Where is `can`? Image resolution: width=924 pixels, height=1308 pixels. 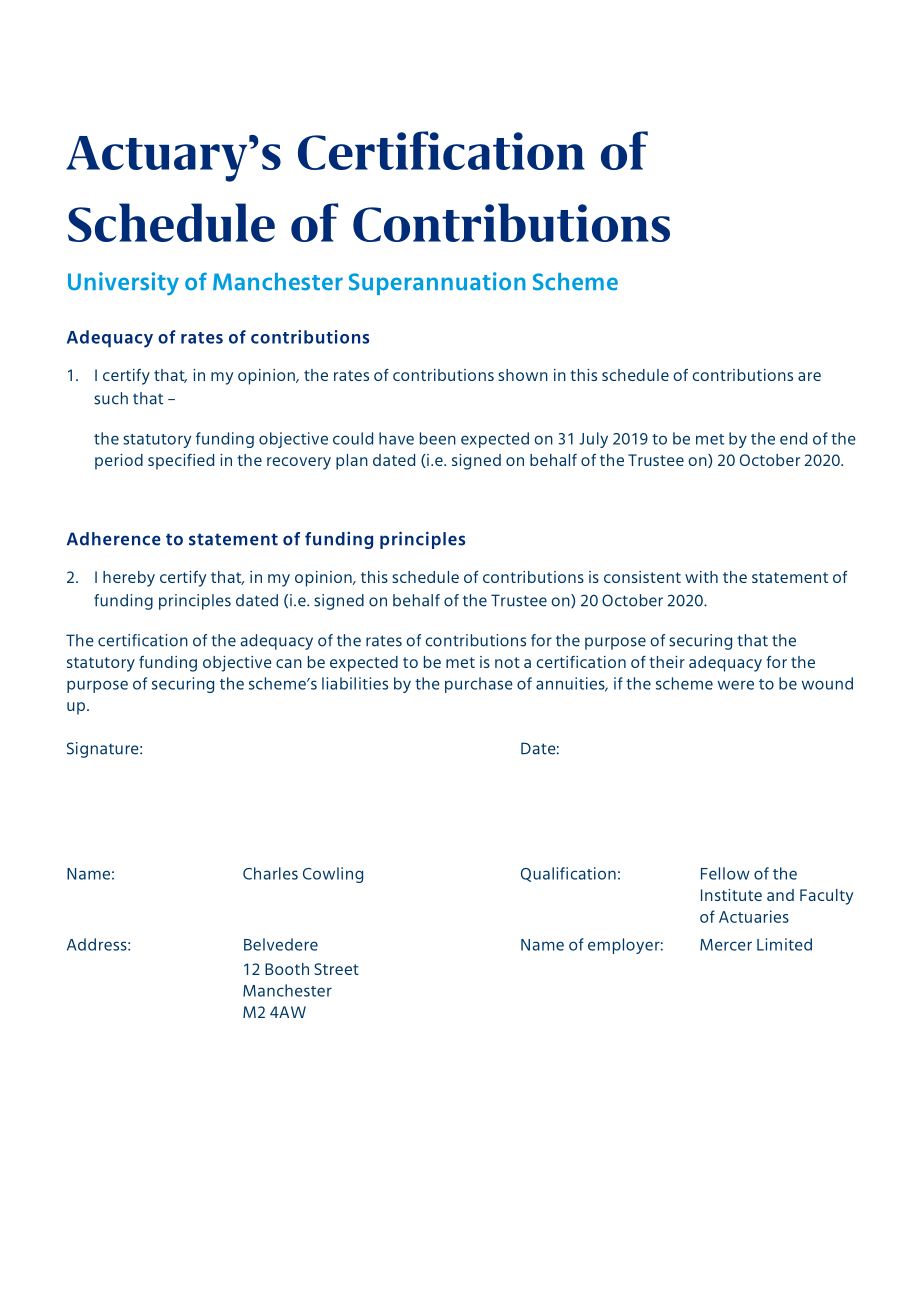 can is located at coordinates (289, 663).
